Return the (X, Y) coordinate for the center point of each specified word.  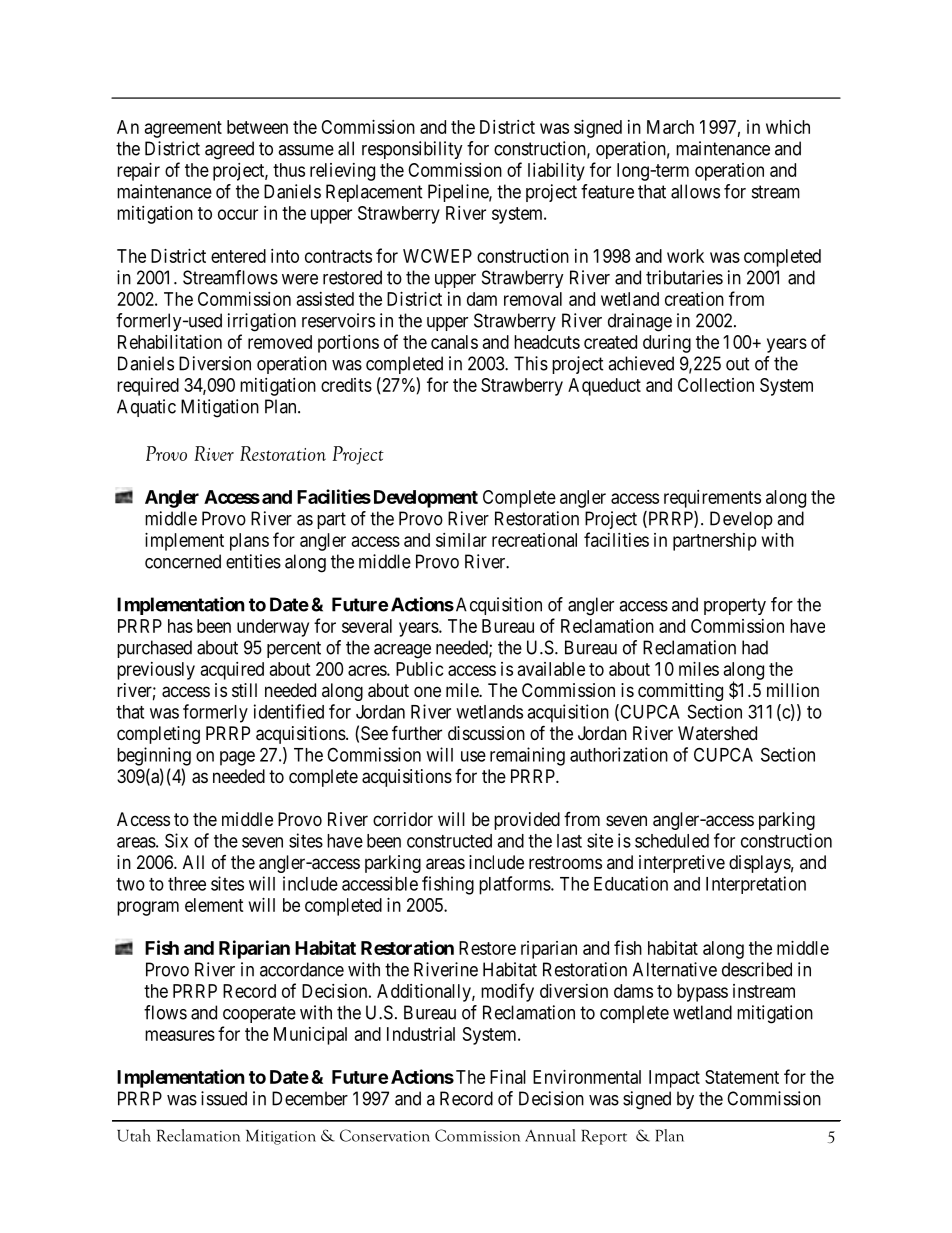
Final (508, 1077)
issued (224, 1098)
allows (695, 191)
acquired (232, 671)
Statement (742, 1077)
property (735, 606)
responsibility (412, 150)
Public (420, 669)
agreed (229, 150)
